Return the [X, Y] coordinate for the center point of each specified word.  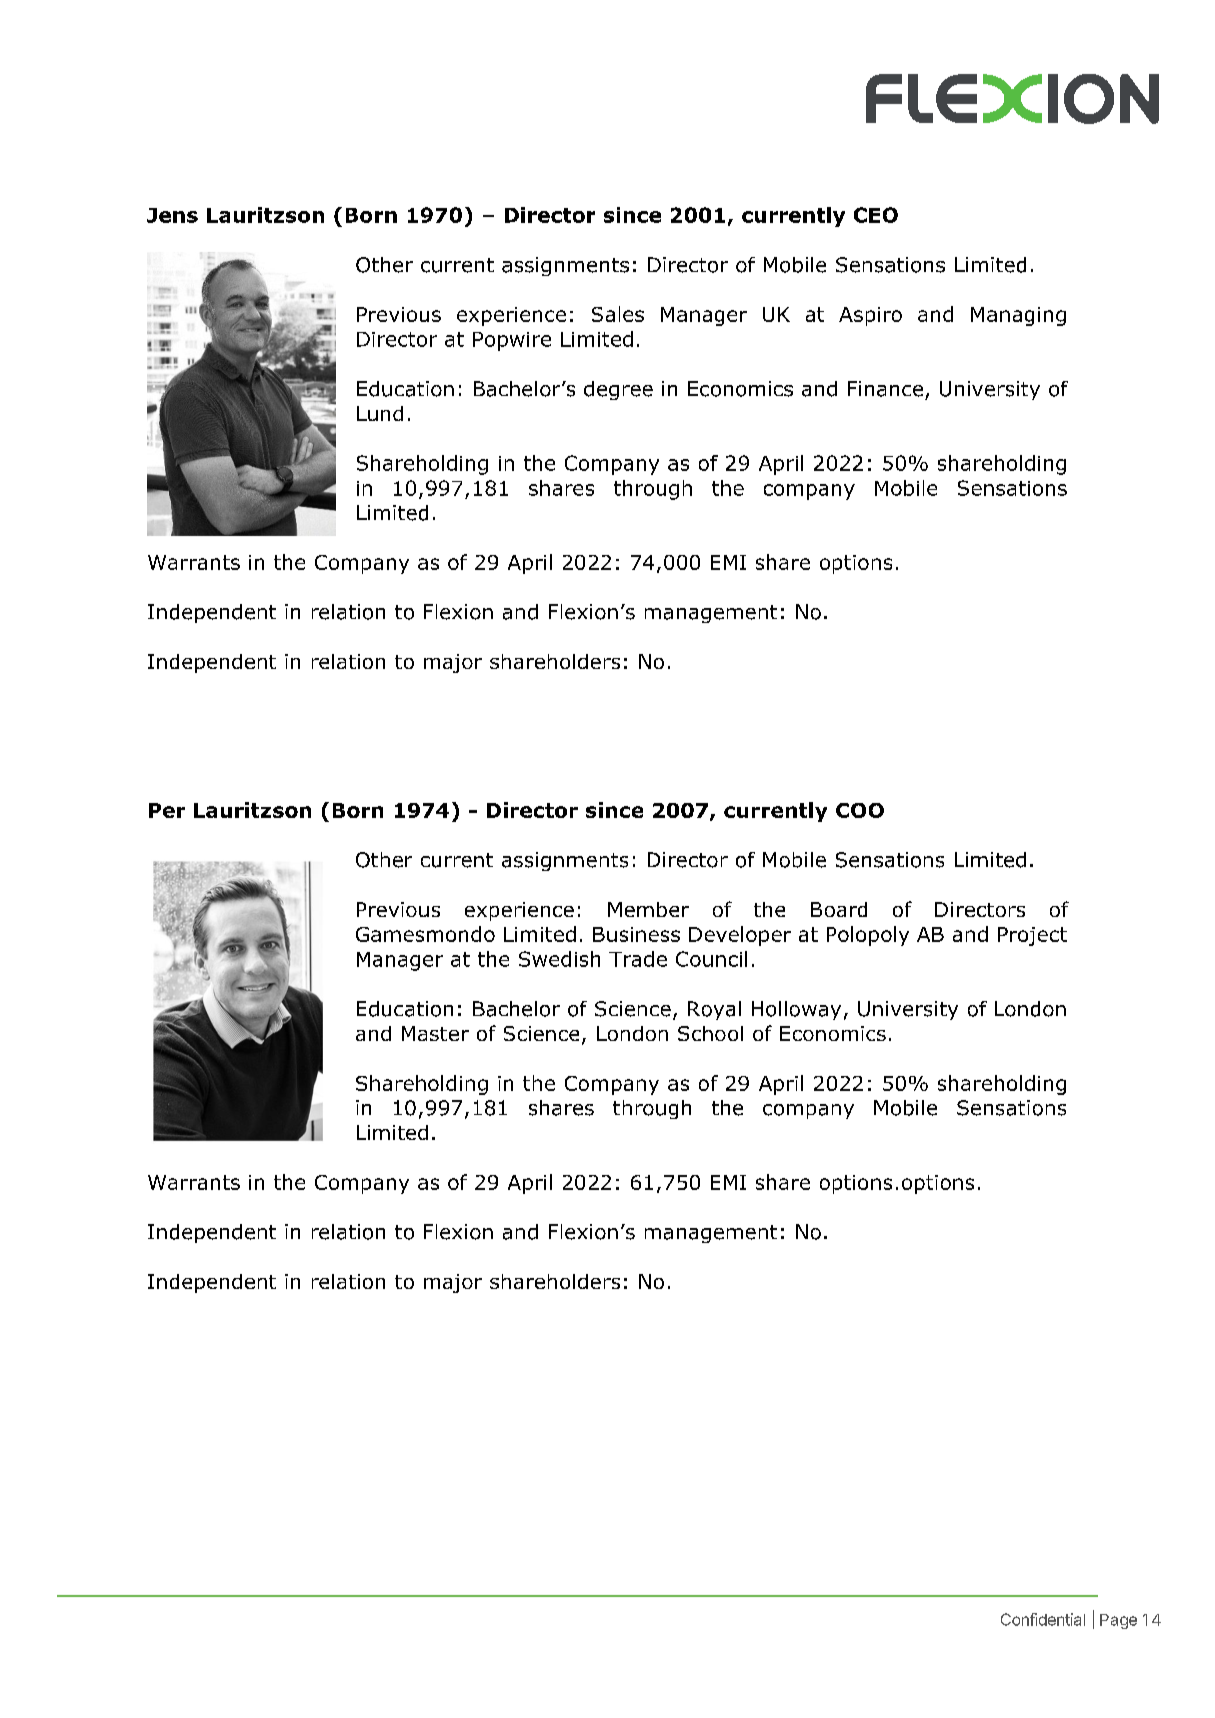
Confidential [1043, 1619]
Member [648, 909]
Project [1032, 936]
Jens [172, 215]
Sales [618, 314]
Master [435, 1033]
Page [1118, 1621]
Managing [1018, 316]
